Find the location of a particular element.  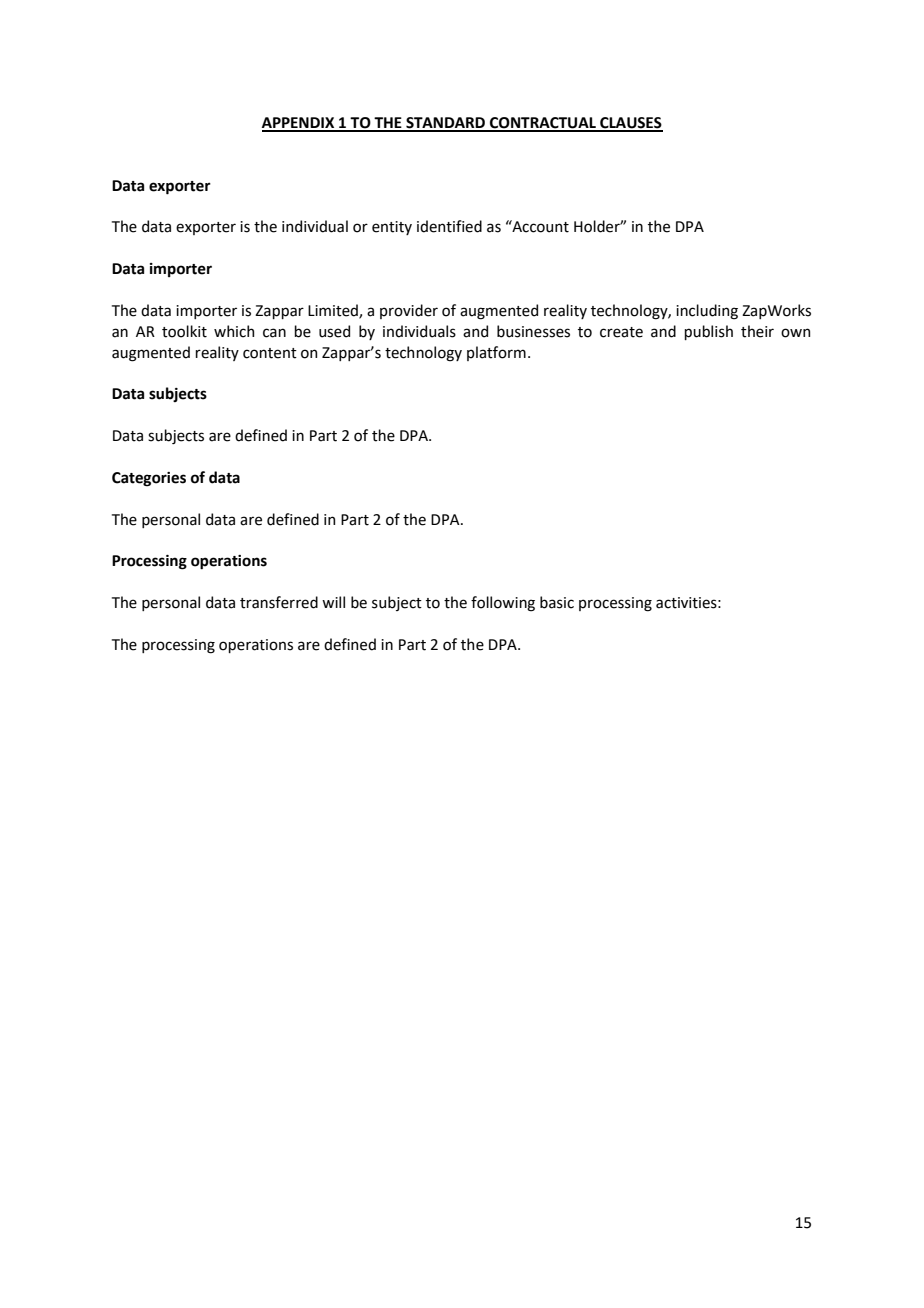

APPENDIX is located at coordinates (299, 124).
